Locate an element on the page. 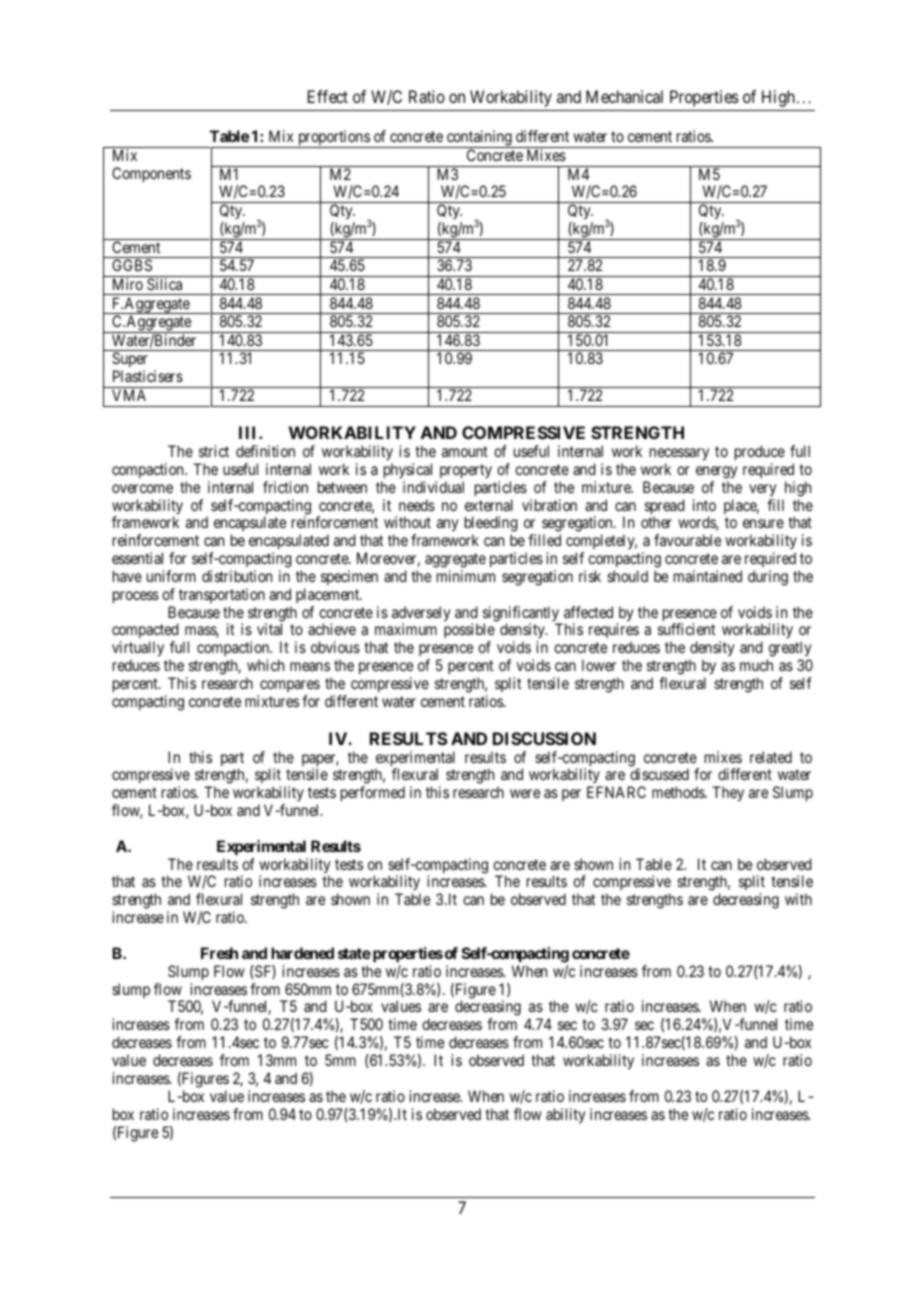 Image resolution: width=924 pixels, height=1307 pixels. amount is located at coordinates (465, 451).
